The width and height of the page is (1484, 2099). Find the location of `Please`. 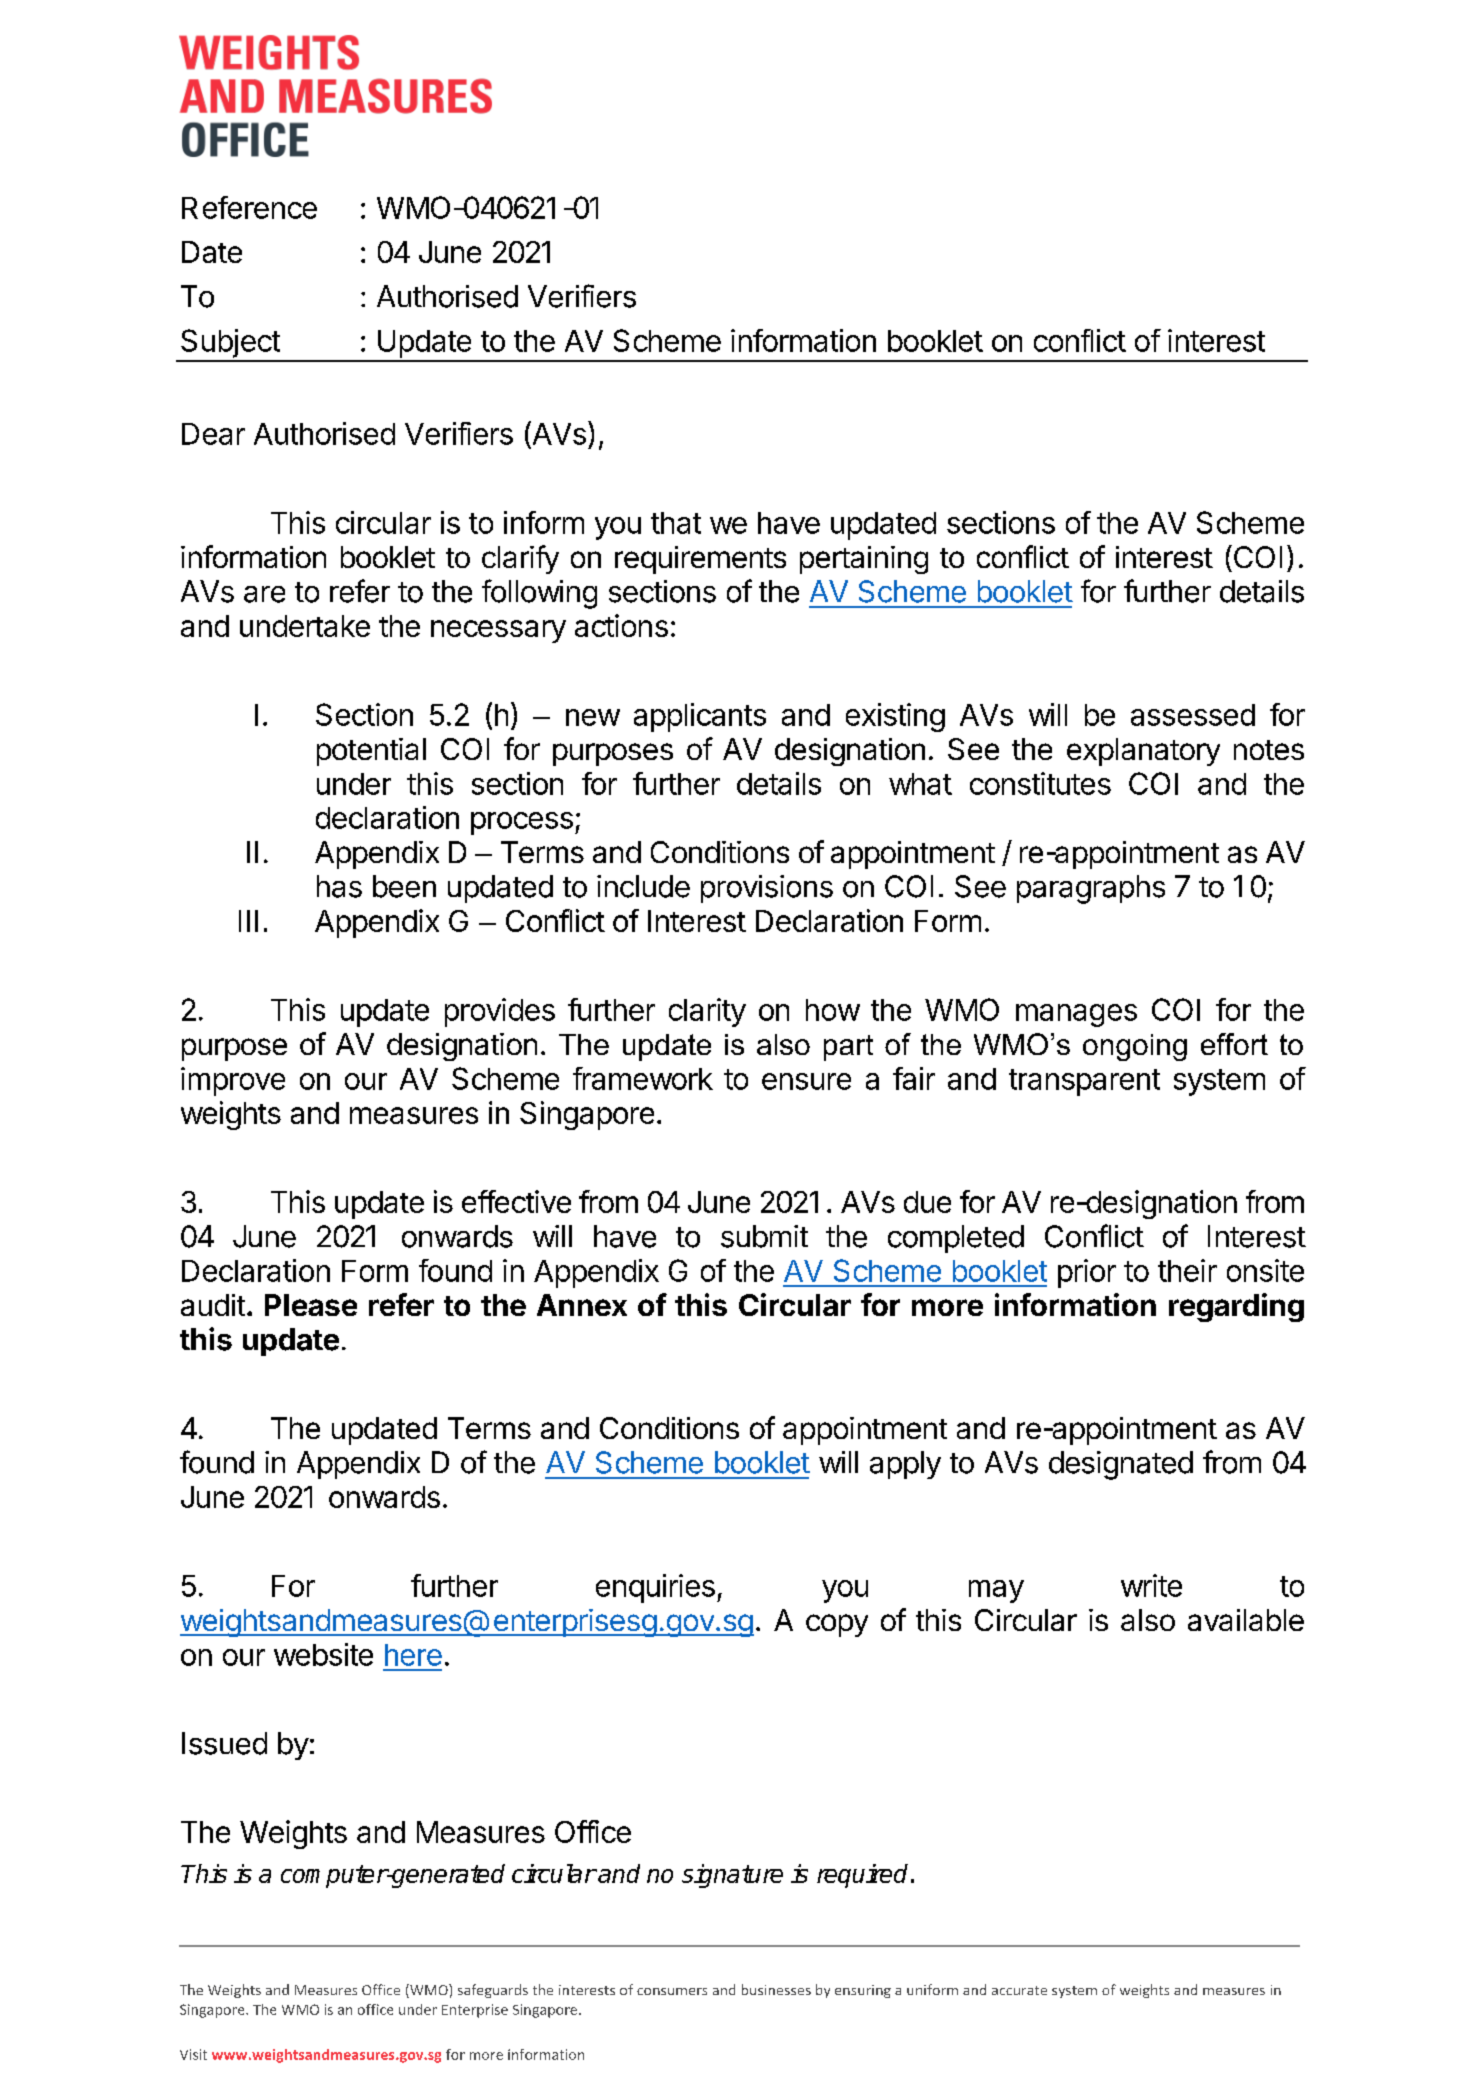

Please is located at coordinates (311, 1305).
